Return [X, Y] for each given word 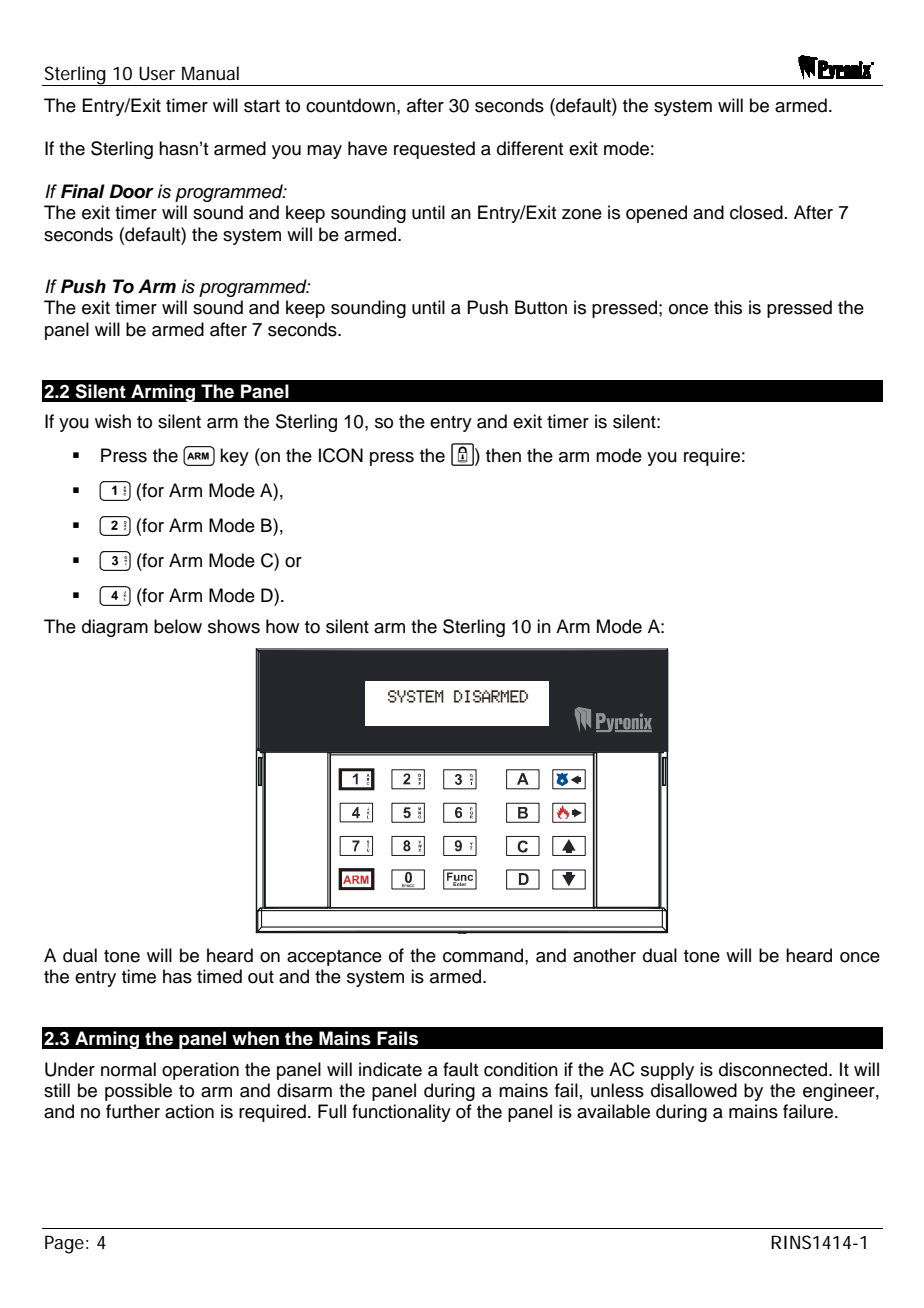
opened [656, 214]
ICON [341, 455]
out [261, 977]
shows [234, 626]
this [728, 307]
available [613, 1111]
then [503, 455]
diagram [115, 628]
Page [64, 1244]
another [604, 955]
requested [434, 150]
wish [113, 421]
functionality [401, 1113]
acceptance [334, 958]
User [157, 73]
